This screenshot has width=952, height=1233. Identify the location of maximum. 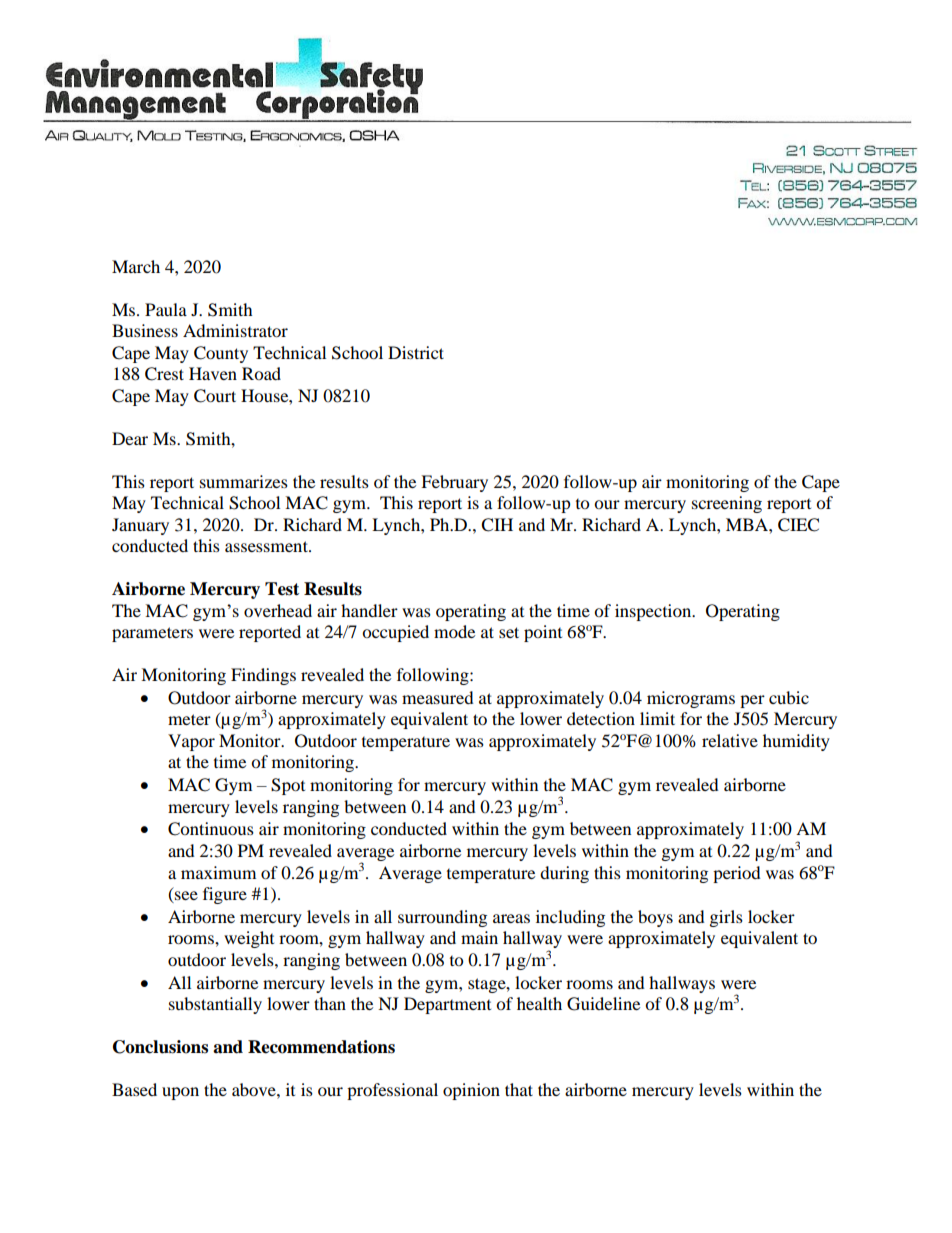
(218, 872).
